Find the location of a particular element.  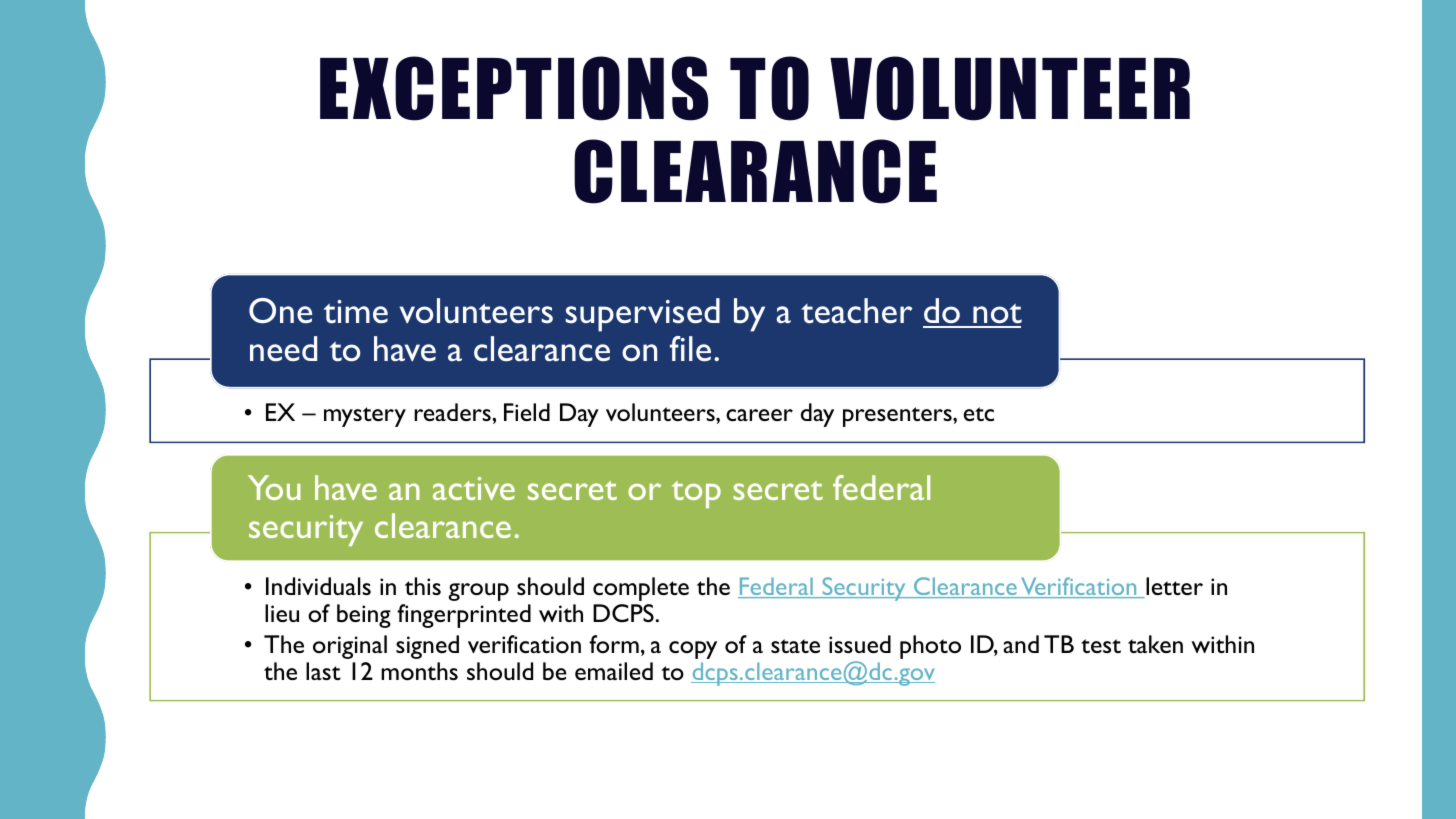

teacher is located at coordinates (856, 311).
